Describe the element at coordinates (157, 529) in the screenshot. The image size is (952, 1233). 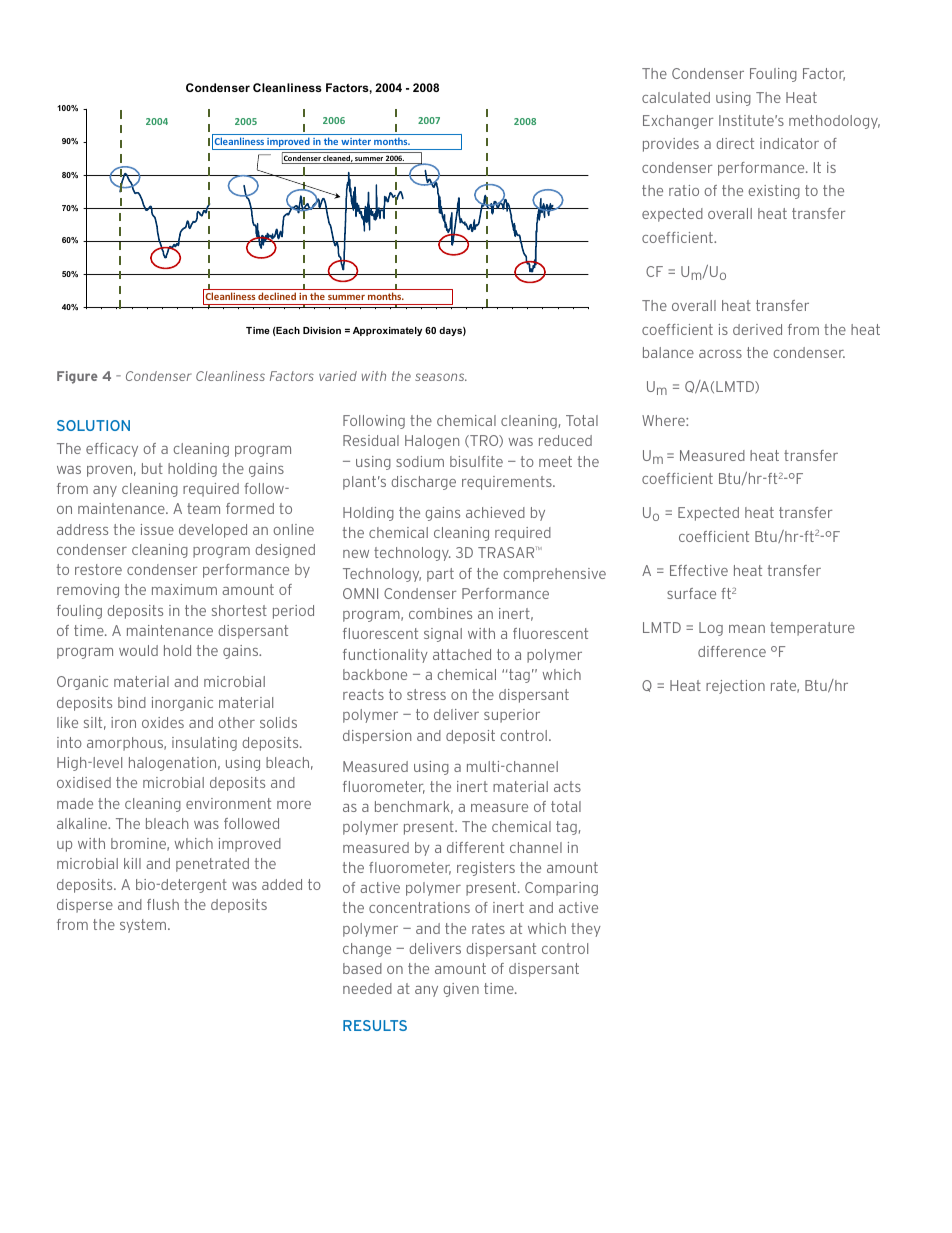
I see `issue` at that location.
